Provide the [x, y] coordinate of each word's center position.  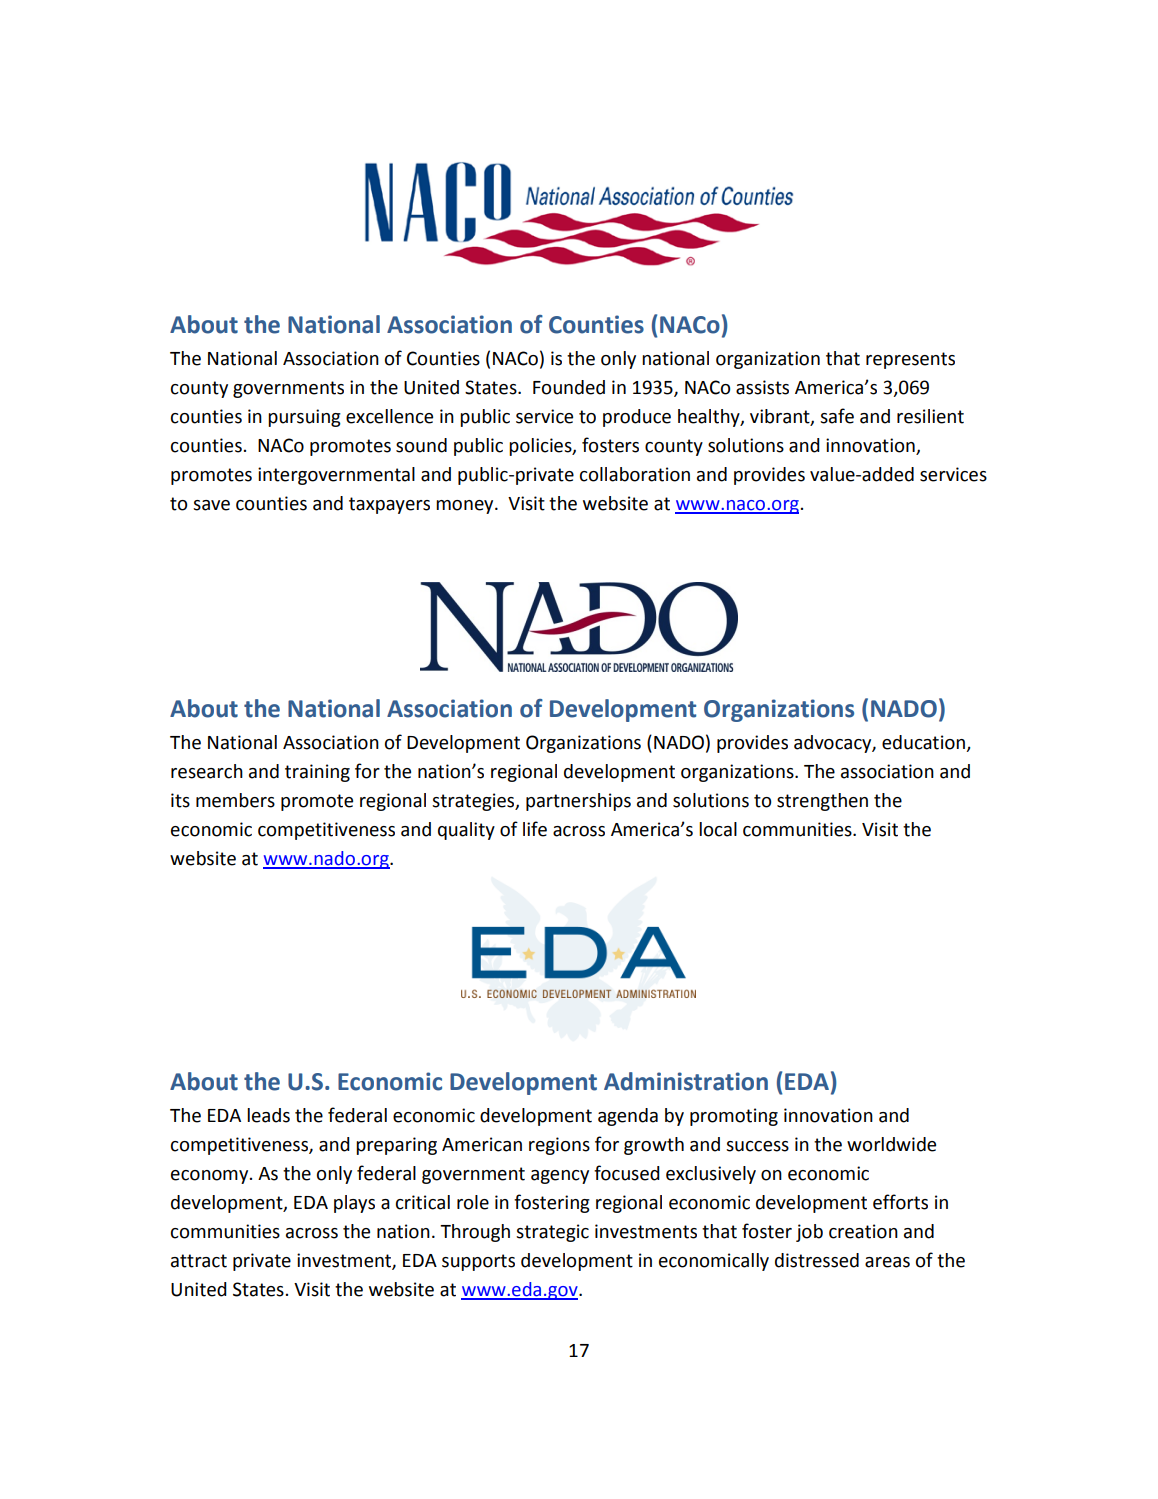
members [235, 800]
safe [837, 416]
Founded [569, 387]
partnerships [578, 802]
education [925, 743]
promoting [734, 1117]
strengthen [822, 802]
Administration [686, 1081]
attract [199, 1261]
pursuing [304, 418]
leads [268, 1115]
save [211, 505]
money [466, 507]
